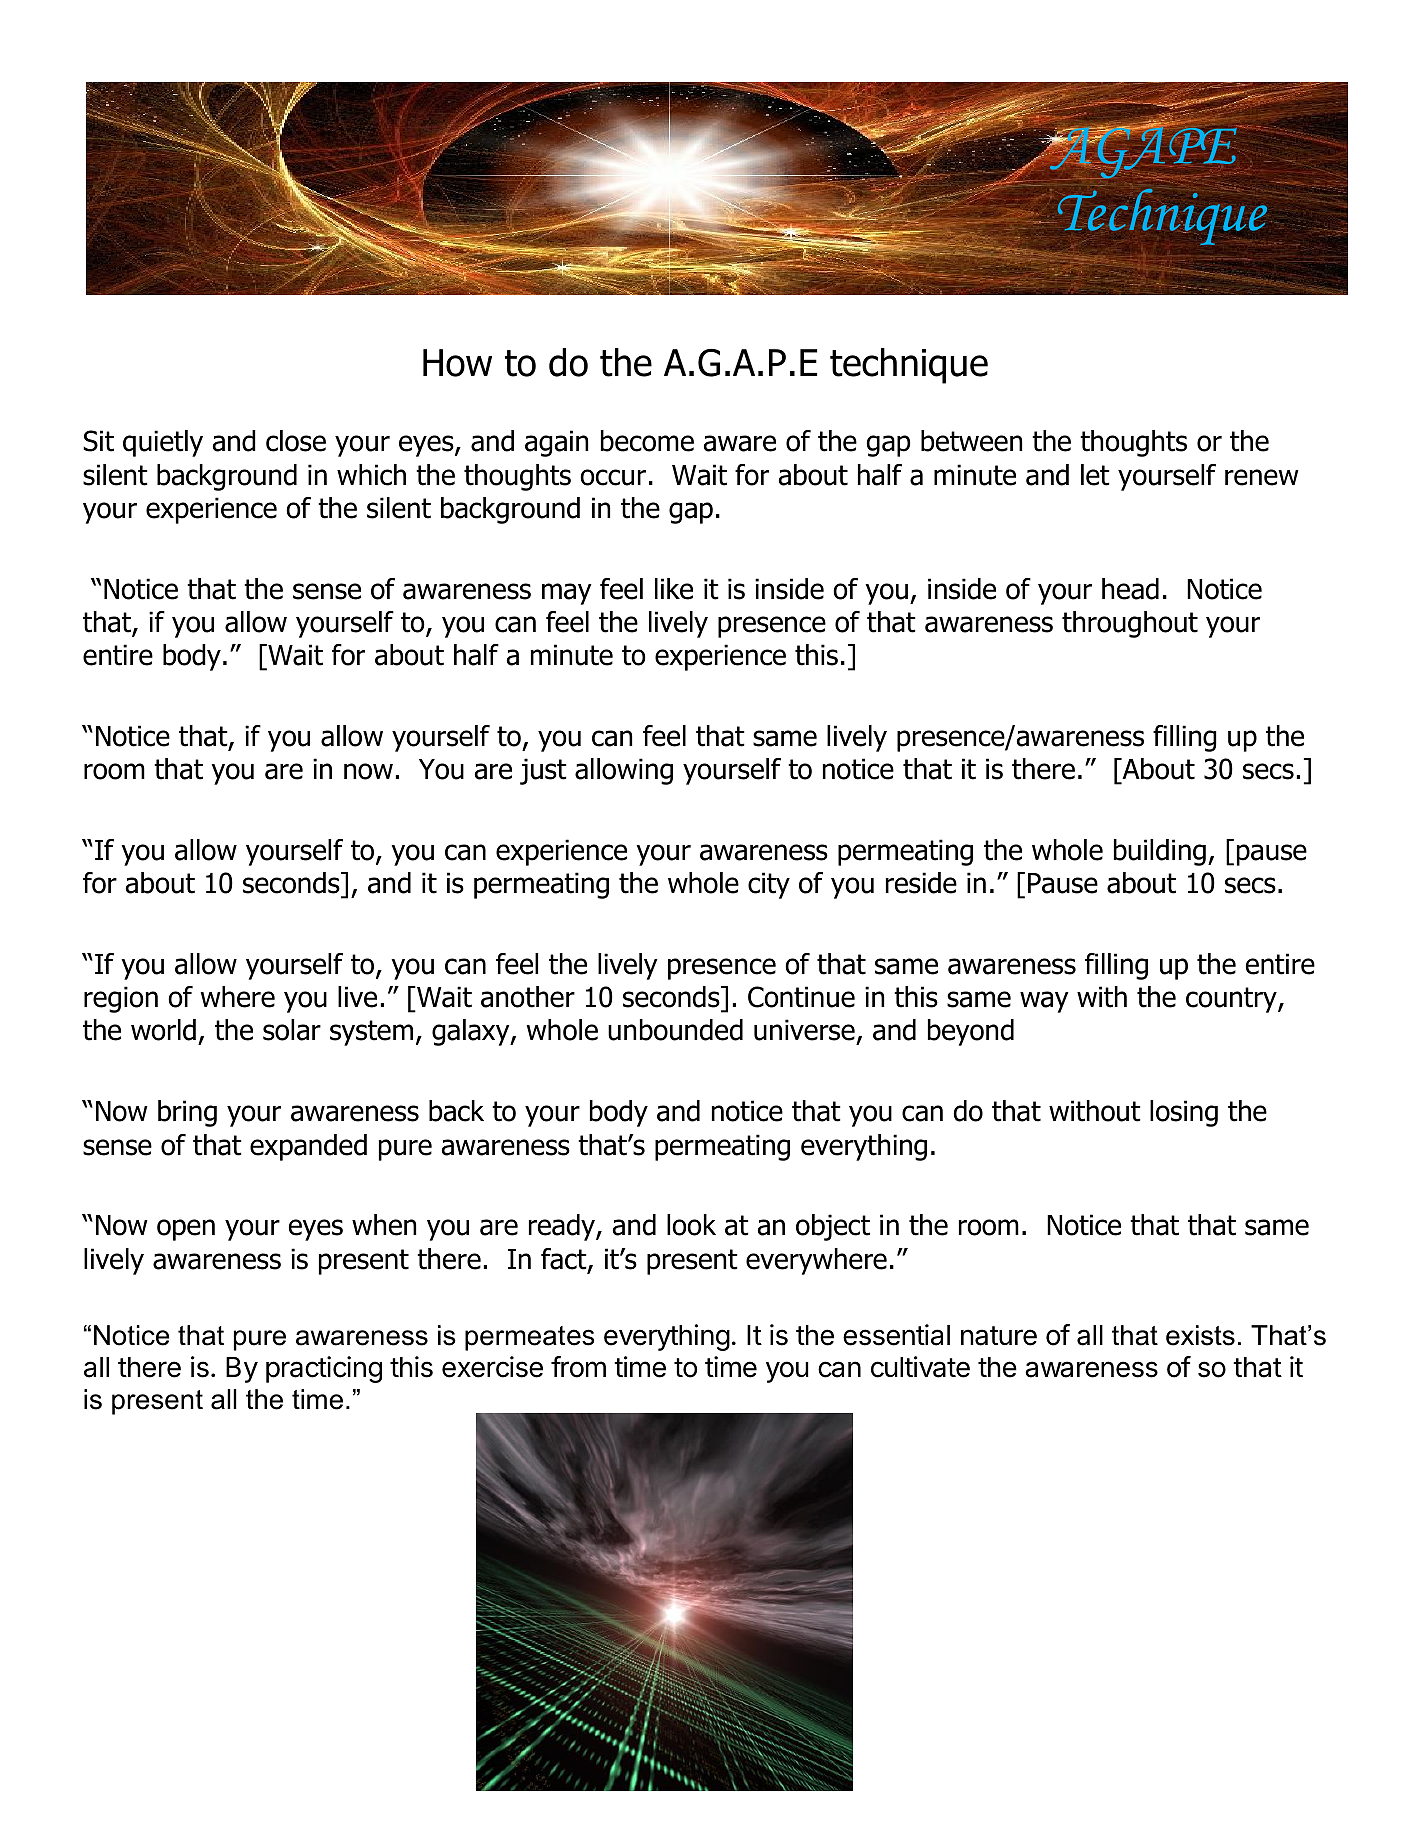  Describe the element at coordinates (457, 363) in the page. I see `How` at that location.
